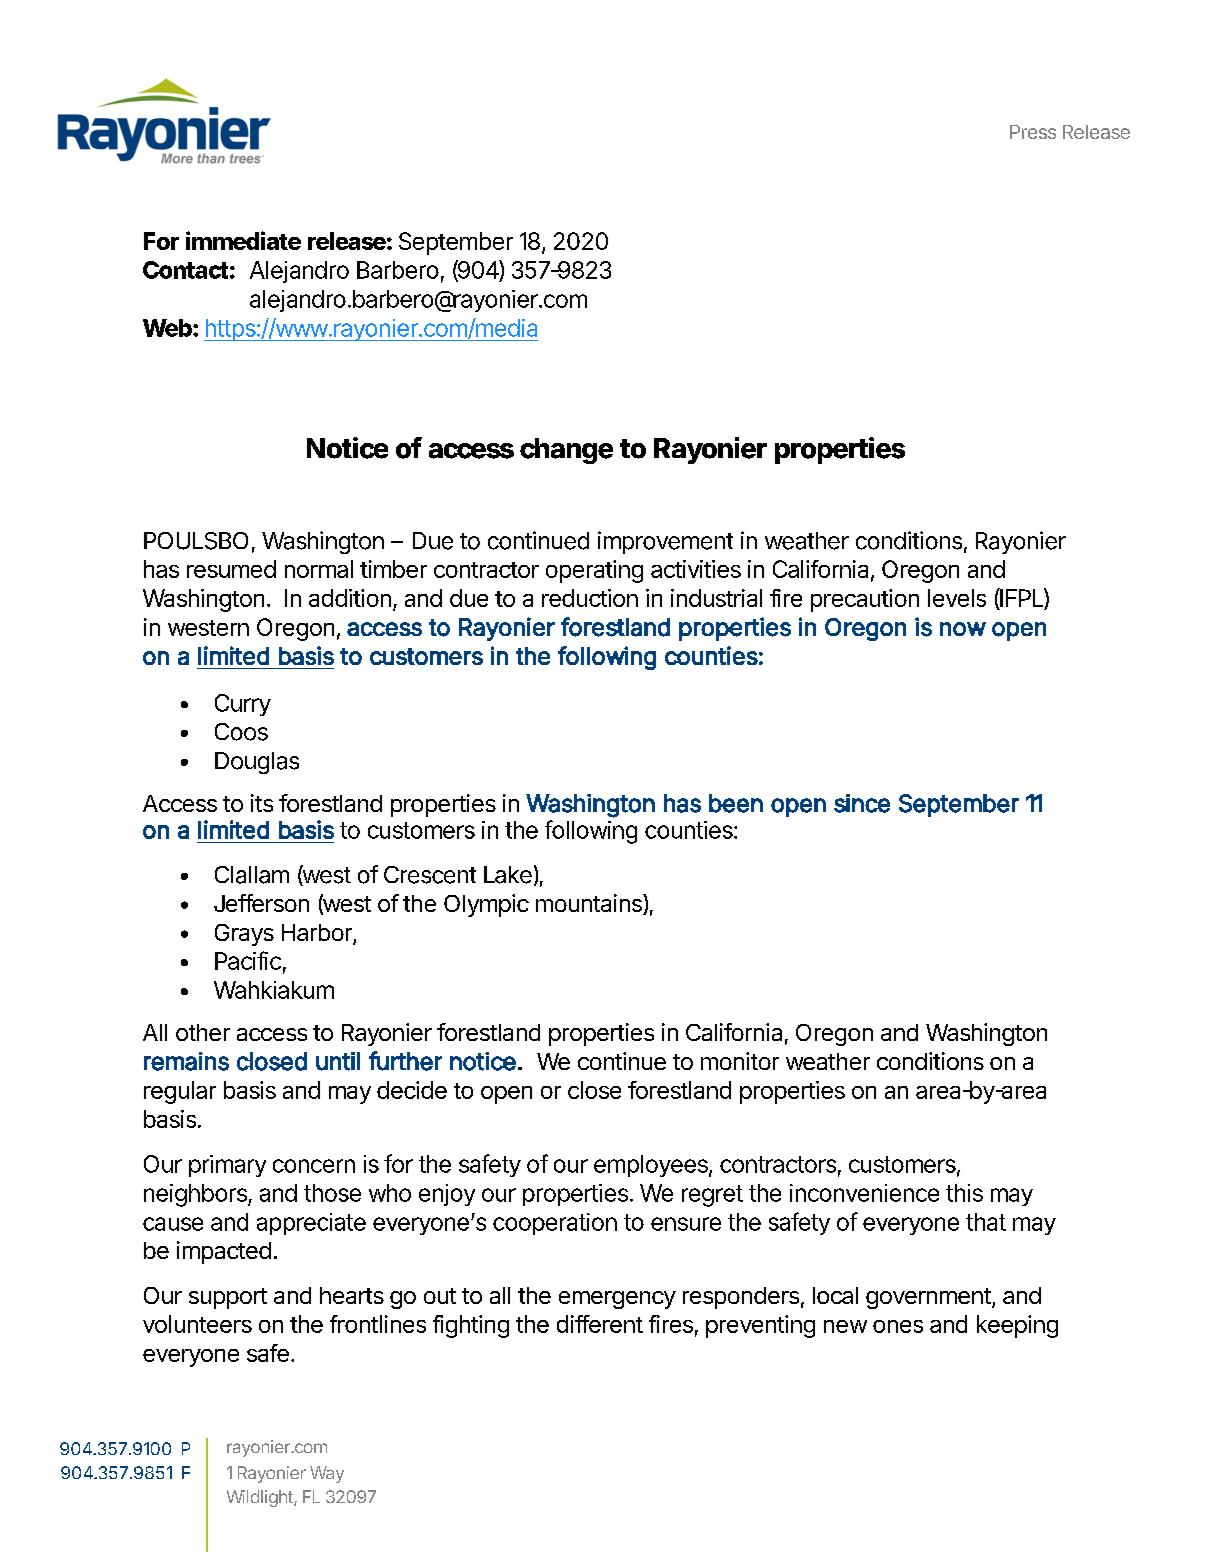 The height and width of the screenshot is (1565, 1209). Describe the element at coordinates (231, 569) in the screenshot. I see `resumed` at that location.
